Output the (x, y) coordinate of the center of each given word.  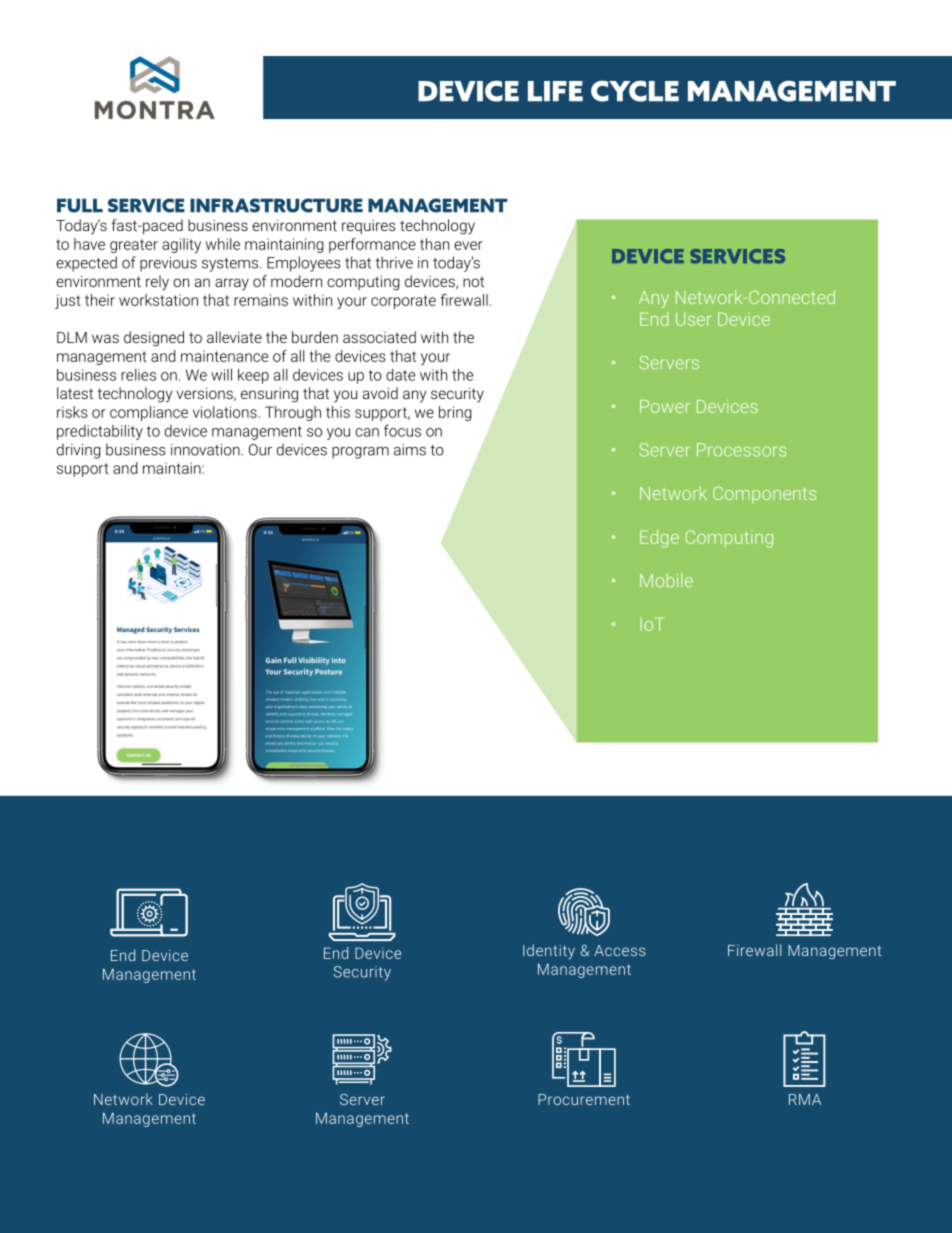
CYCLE (635, 91)
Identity (549, 952)
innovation (206, 450)
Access (619, 950)
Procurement (584, 1099)
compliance (149, 413)
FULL (80, 205)
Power (665, 406)
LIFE (555, 91)
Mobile (666, 580)
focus (402, 430)
